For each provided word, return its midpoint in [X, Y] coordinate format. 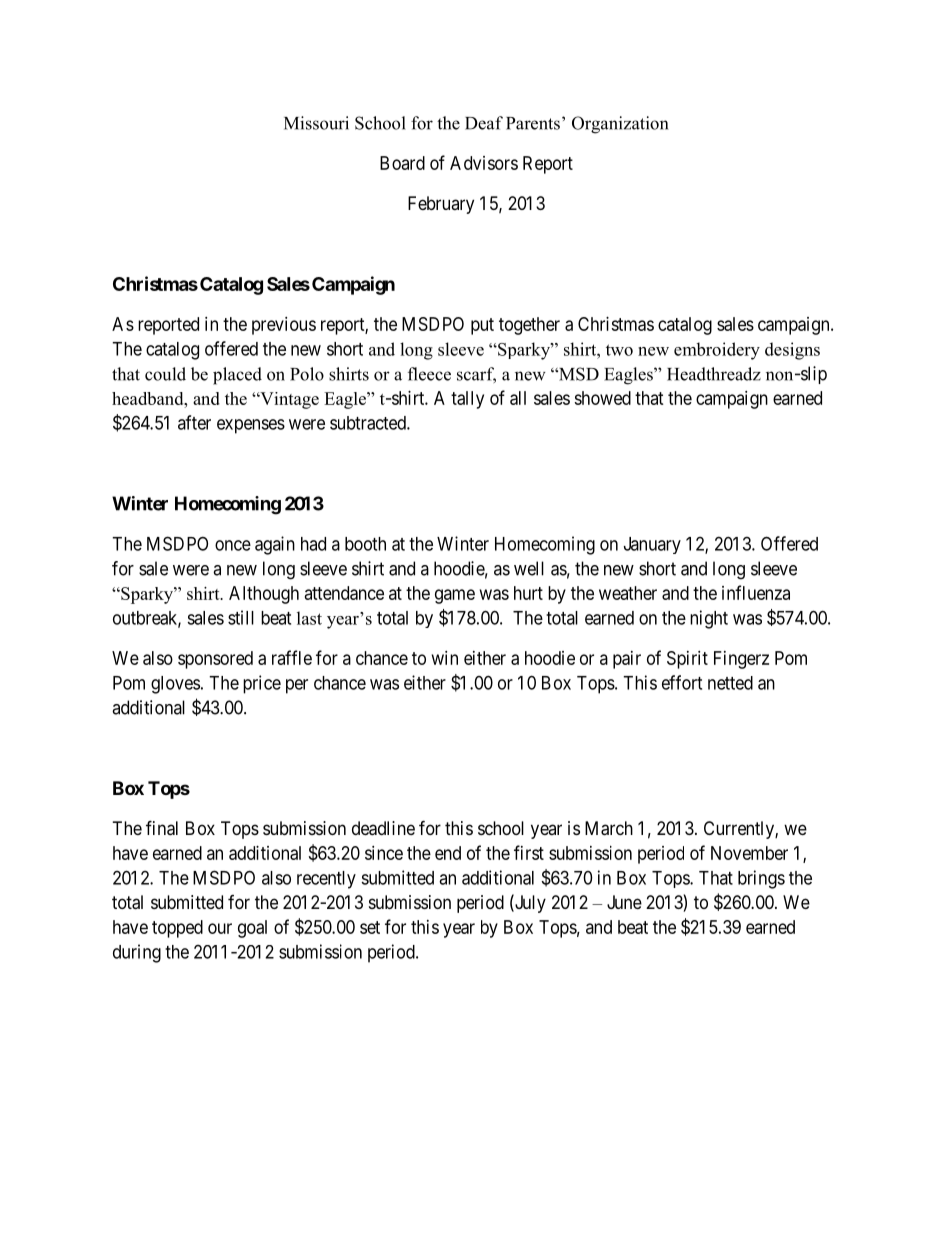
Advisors [484, 163]
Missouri [316, 123]
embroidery [717, 351]
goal [252, 929]
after [194, 422]
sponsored [215, 660]
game [455, 596]
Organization [620, 125]
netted [730, 683]
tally [467, 400]
